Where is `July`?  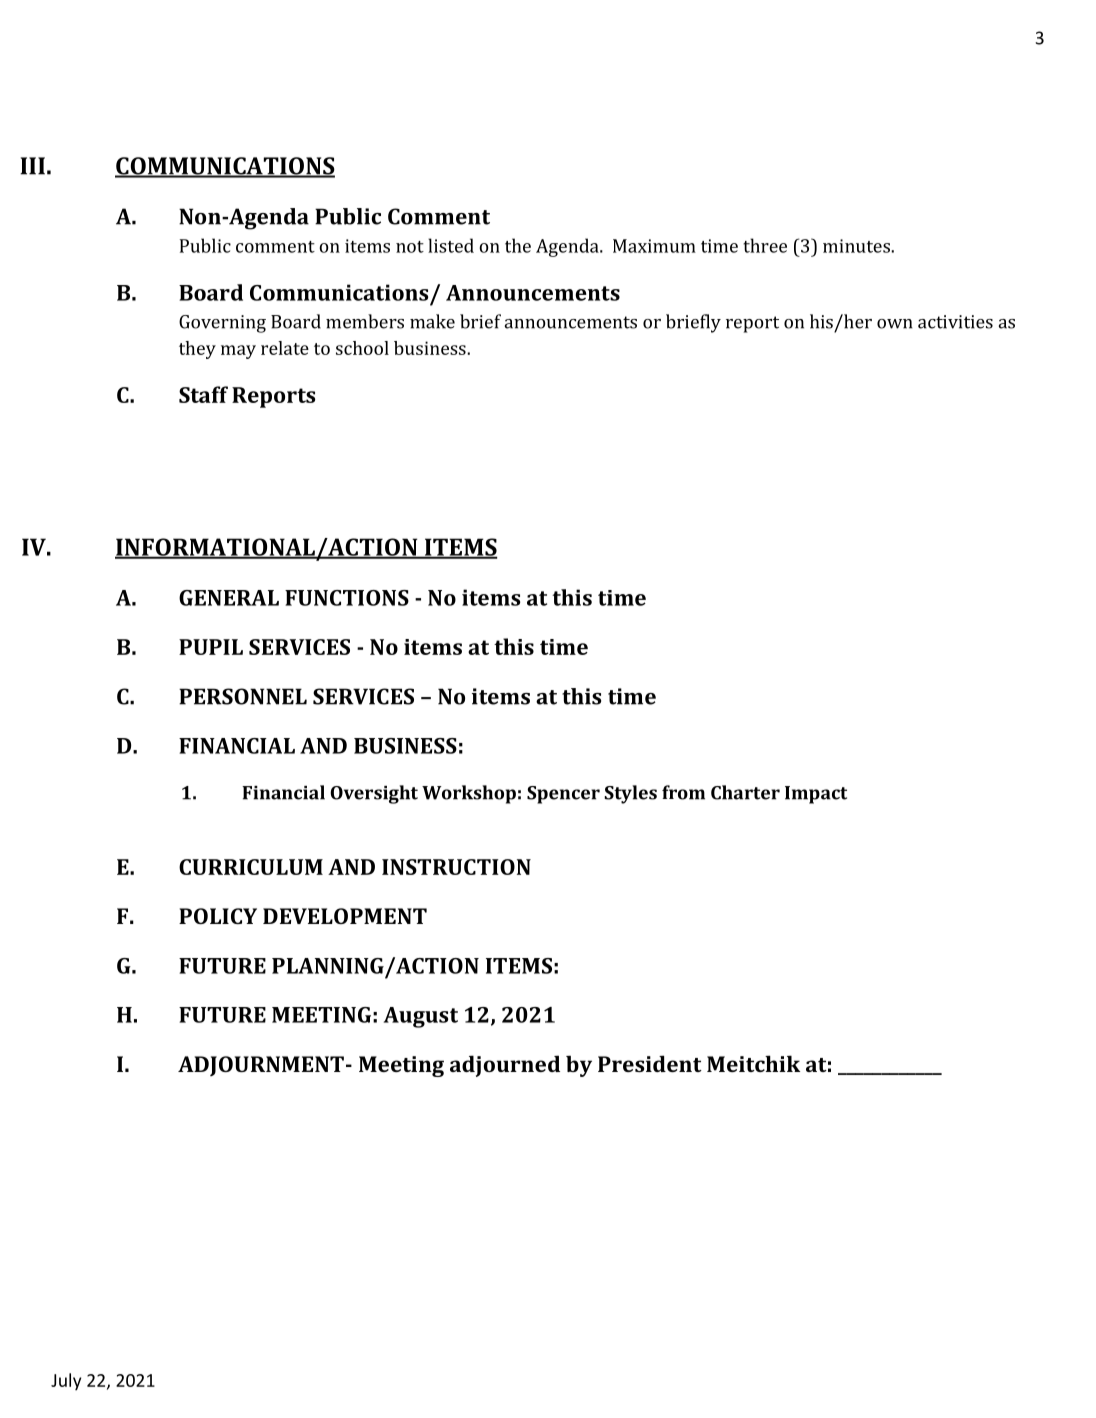 July is located at coordinates (66, 1381).
